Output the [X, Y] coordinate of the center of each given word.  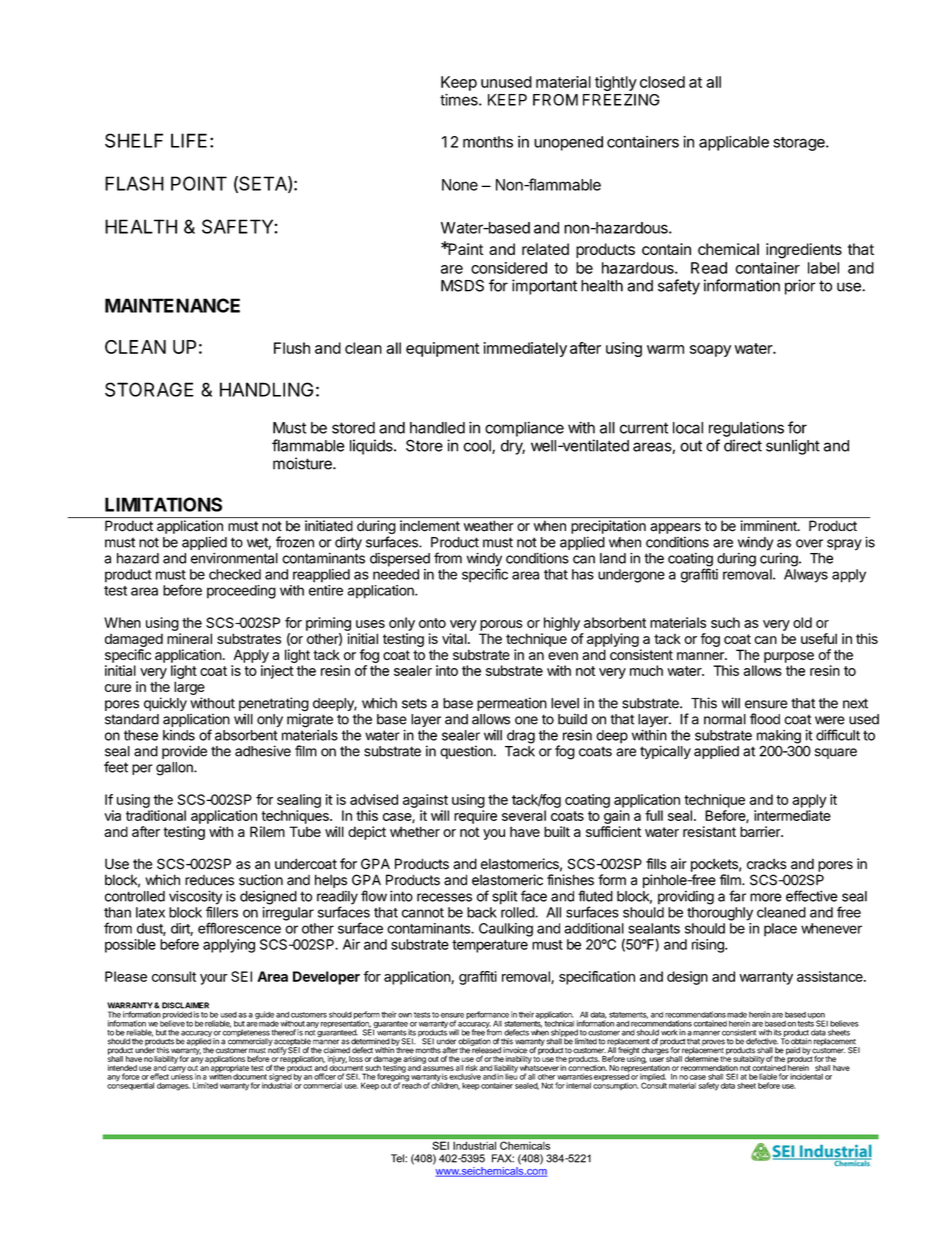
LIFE [189, 140]
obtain [801, 1041]
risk [472, 1068]
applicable [734, 143]
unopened [568, 143]
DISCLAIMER [185, 1005]
